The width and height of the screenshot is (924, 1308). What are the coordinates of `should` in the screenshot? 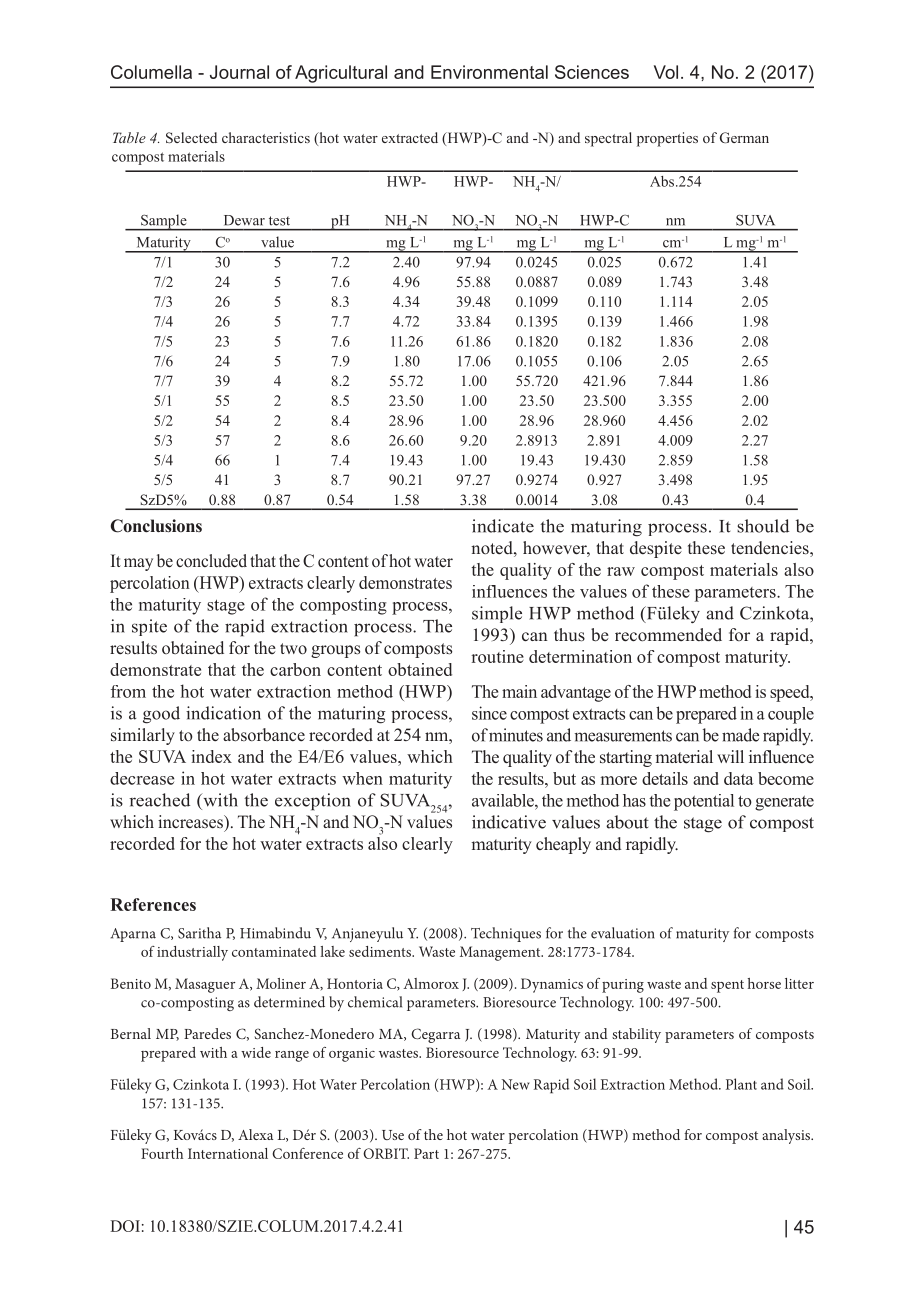 It's located at (763, 526).
